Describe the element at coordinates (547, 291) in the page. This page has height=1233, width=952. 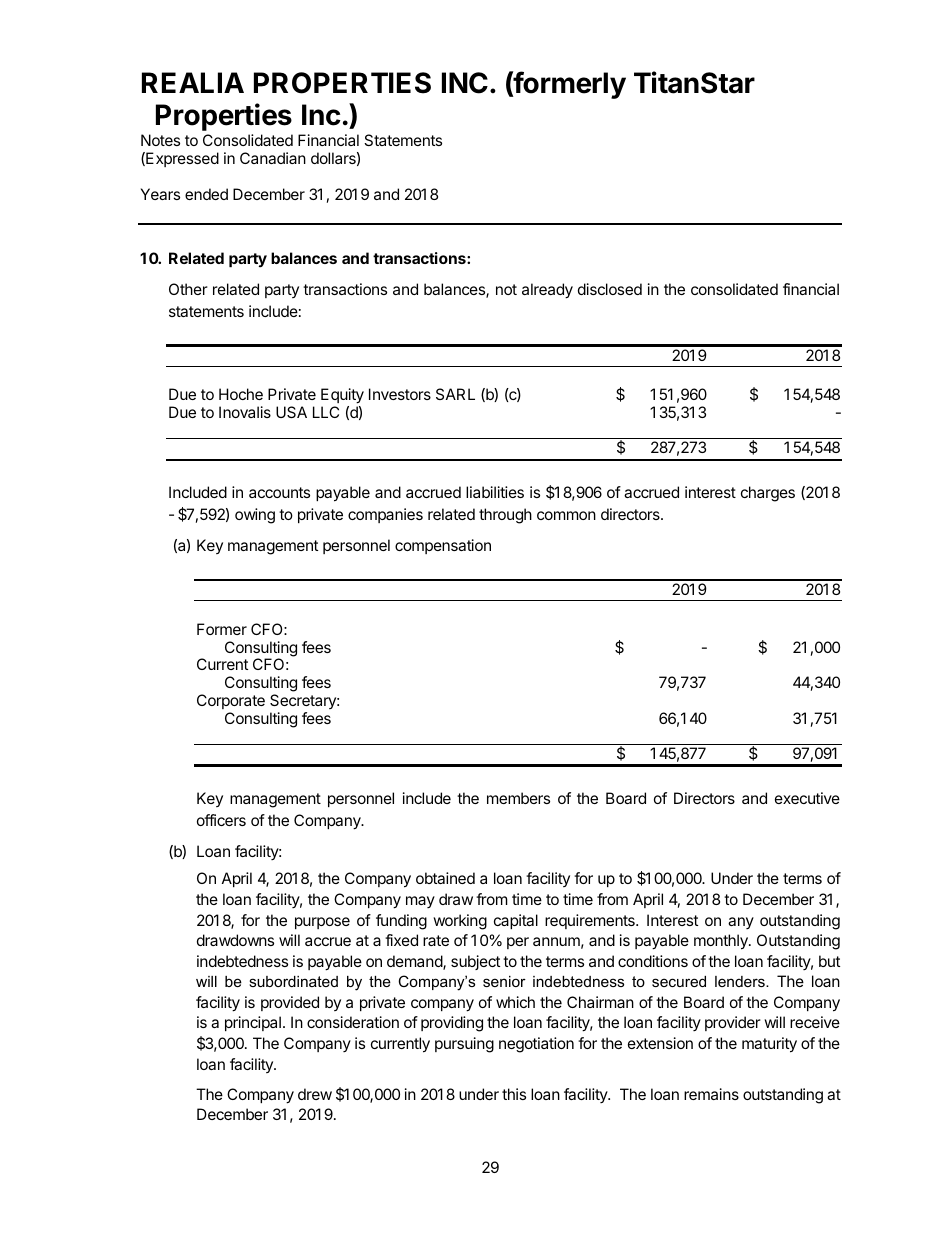
I see `already` at that location.
